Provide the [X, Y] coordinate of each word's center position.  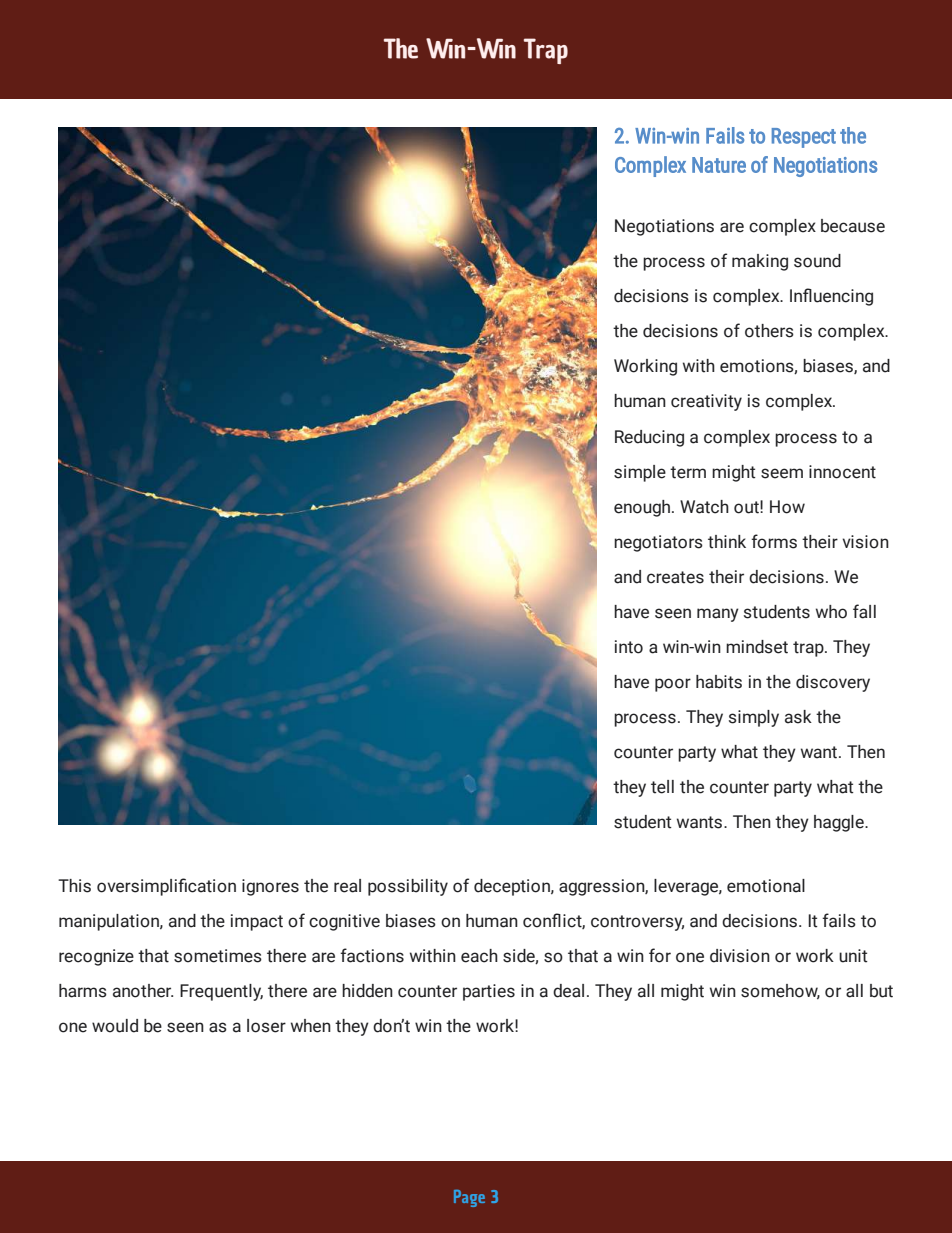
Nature [719, 165]
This [74, 886]
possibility [408, 887]
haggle [840, 823]
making [760, 262]
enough [642, 508]
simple [640, 473]
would [115, 1026]
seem [782, 473]
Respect [804, 138]
